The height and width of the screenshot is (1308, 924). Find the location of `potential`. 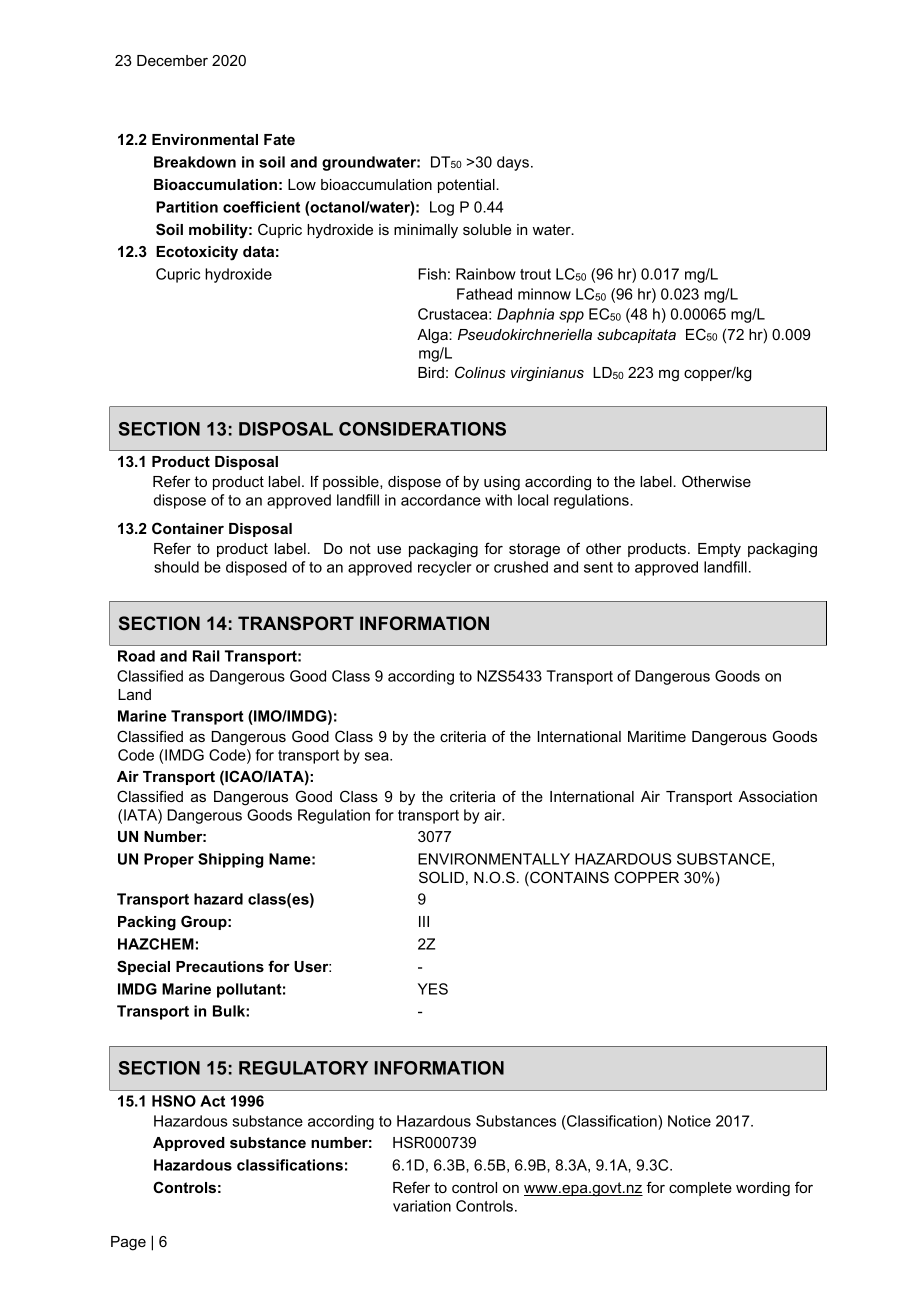

potential is located at coordinates (467, 186).
